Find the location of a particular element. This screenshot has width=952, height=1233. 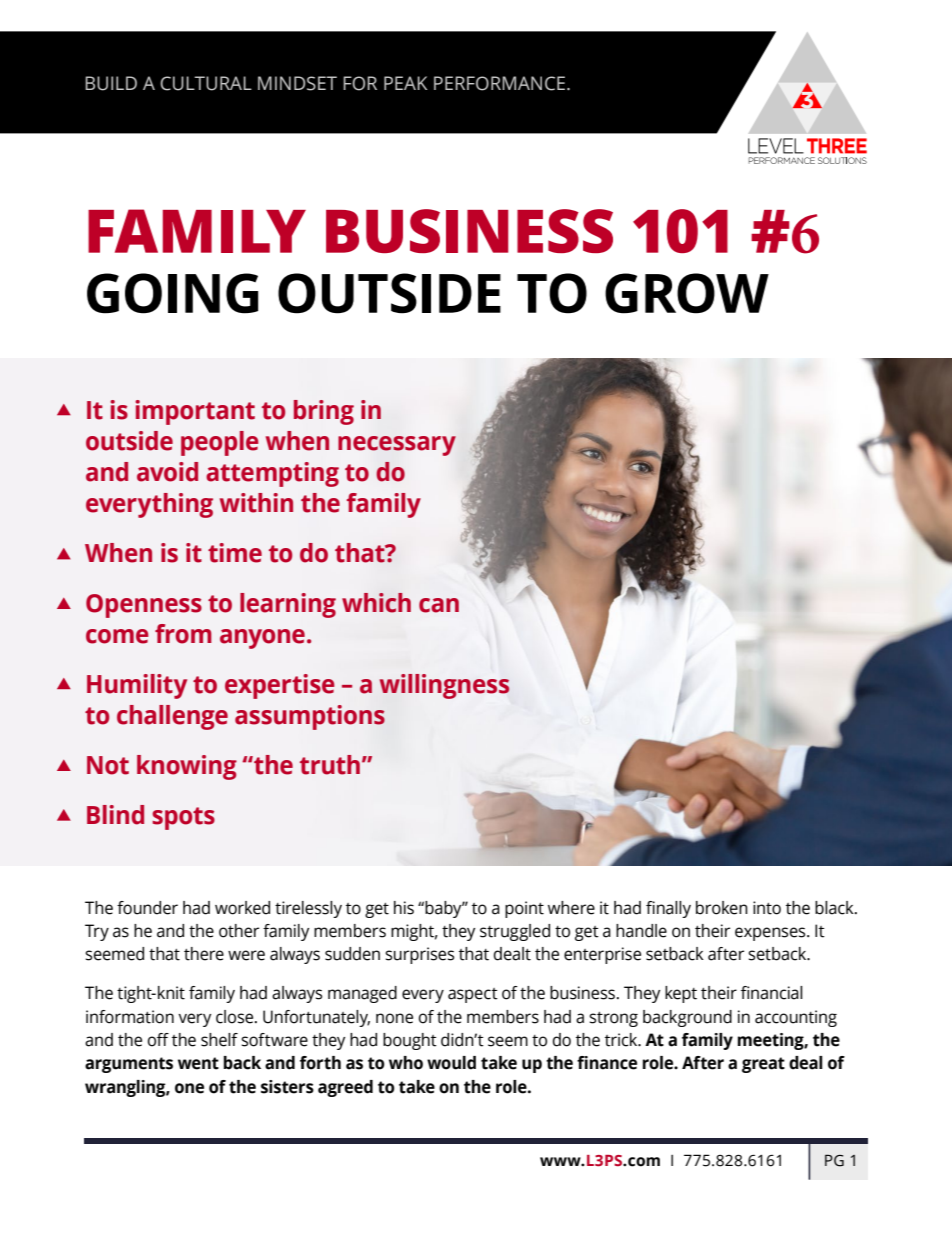

into is located at coordinates (767, 908).
